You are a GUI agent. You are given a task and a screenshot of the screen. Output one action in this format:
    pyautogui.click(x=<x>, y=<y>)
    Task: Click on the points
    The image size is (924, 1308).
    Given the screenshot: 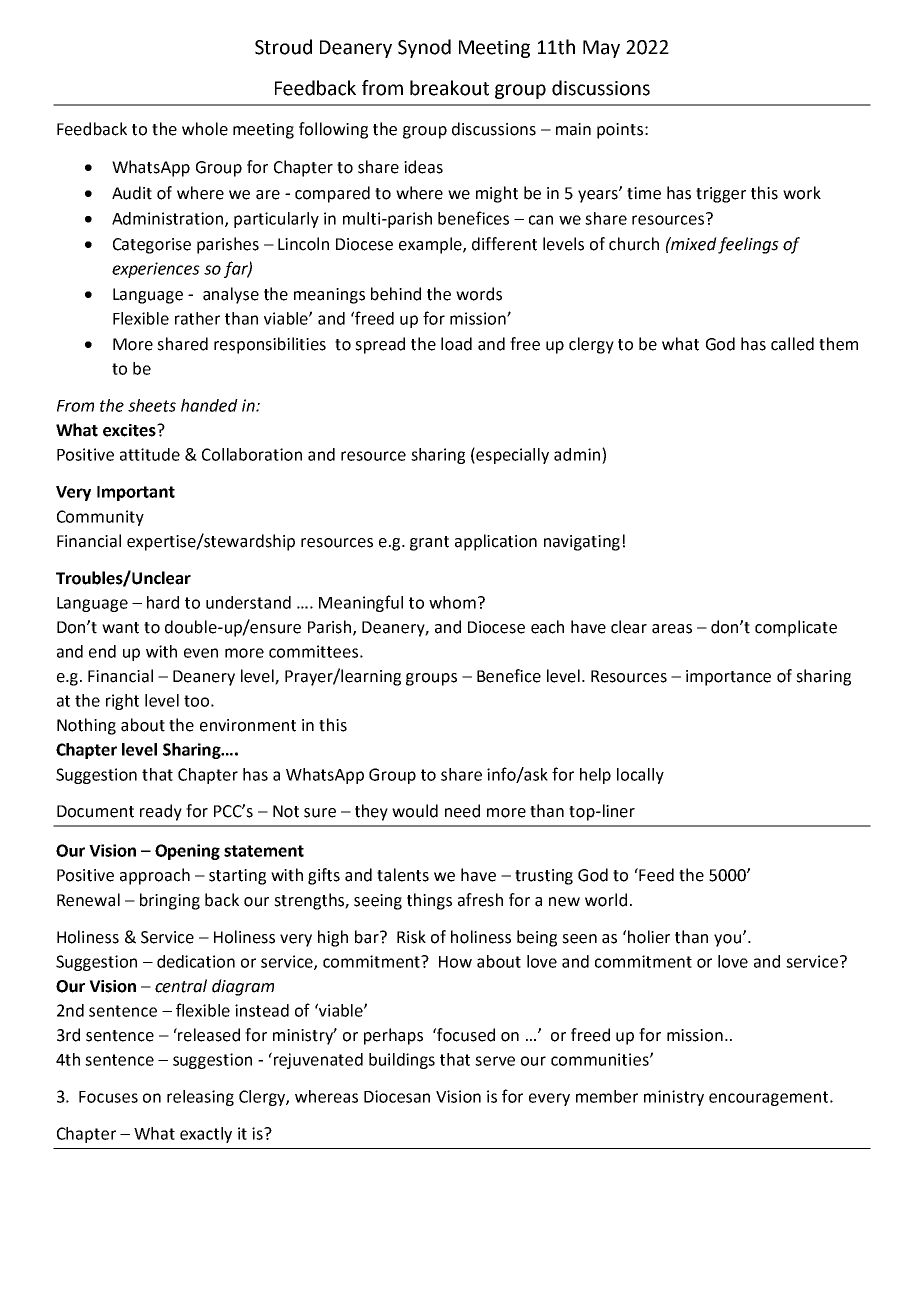 What is the action you would take?
    pyautogui.click(x=620, y=131)
